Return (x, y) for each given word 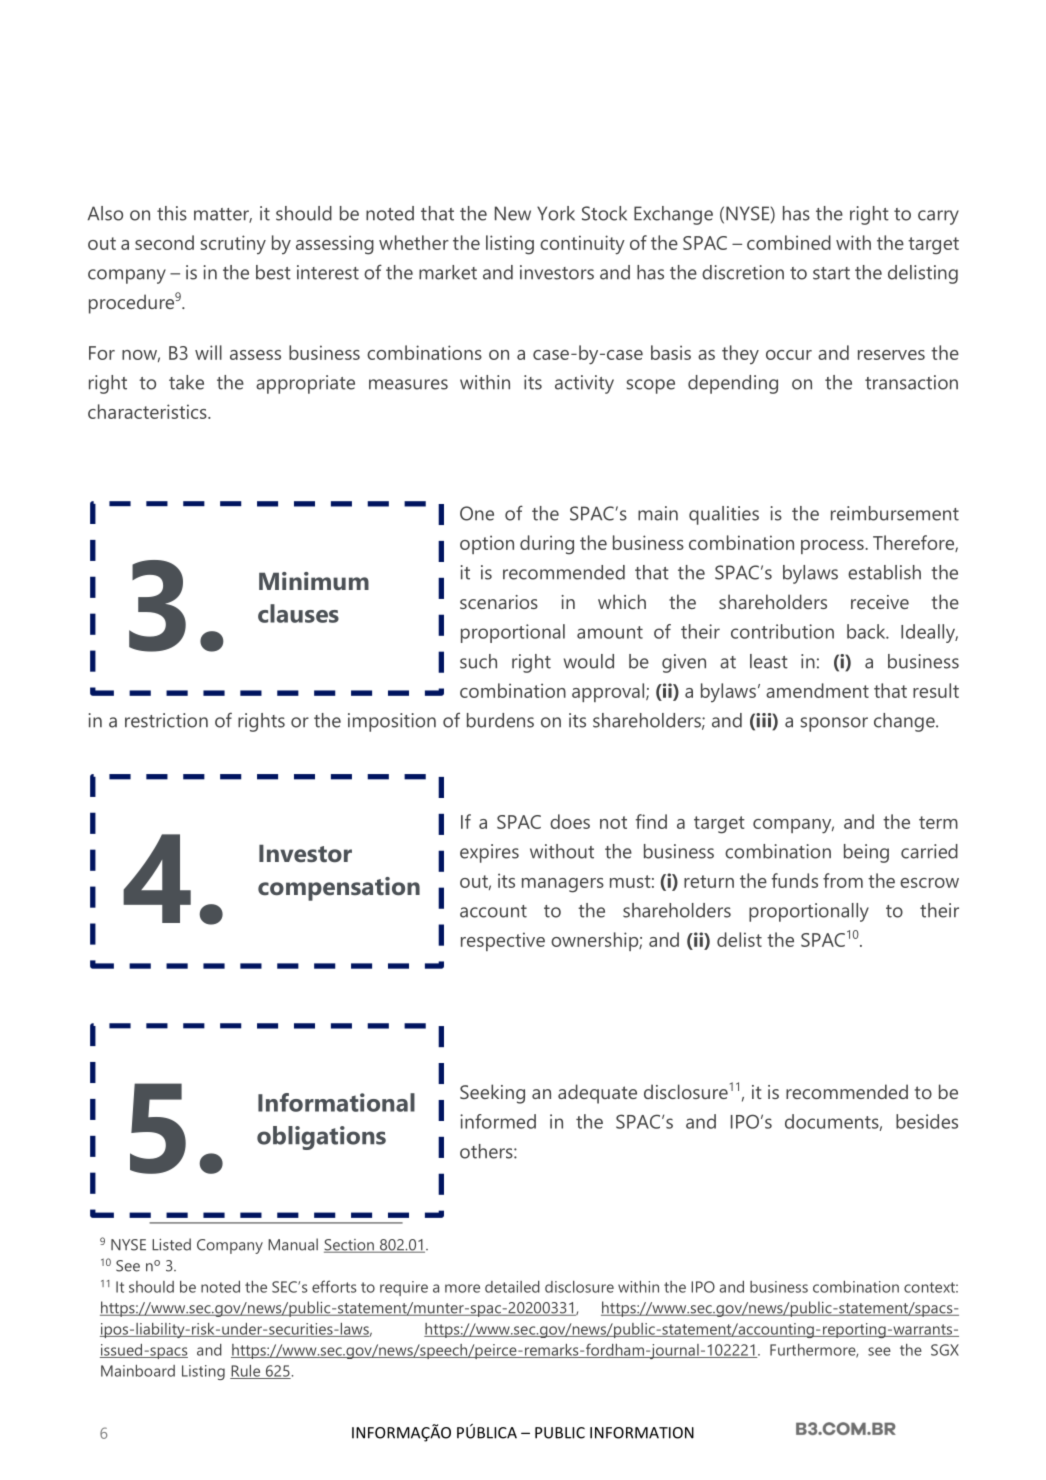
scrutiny (233, 244)
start (831, 273)
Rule (246, 1372)
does (570, 821)
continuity (582, 245)
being (866, 853)
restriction (166, 720)
